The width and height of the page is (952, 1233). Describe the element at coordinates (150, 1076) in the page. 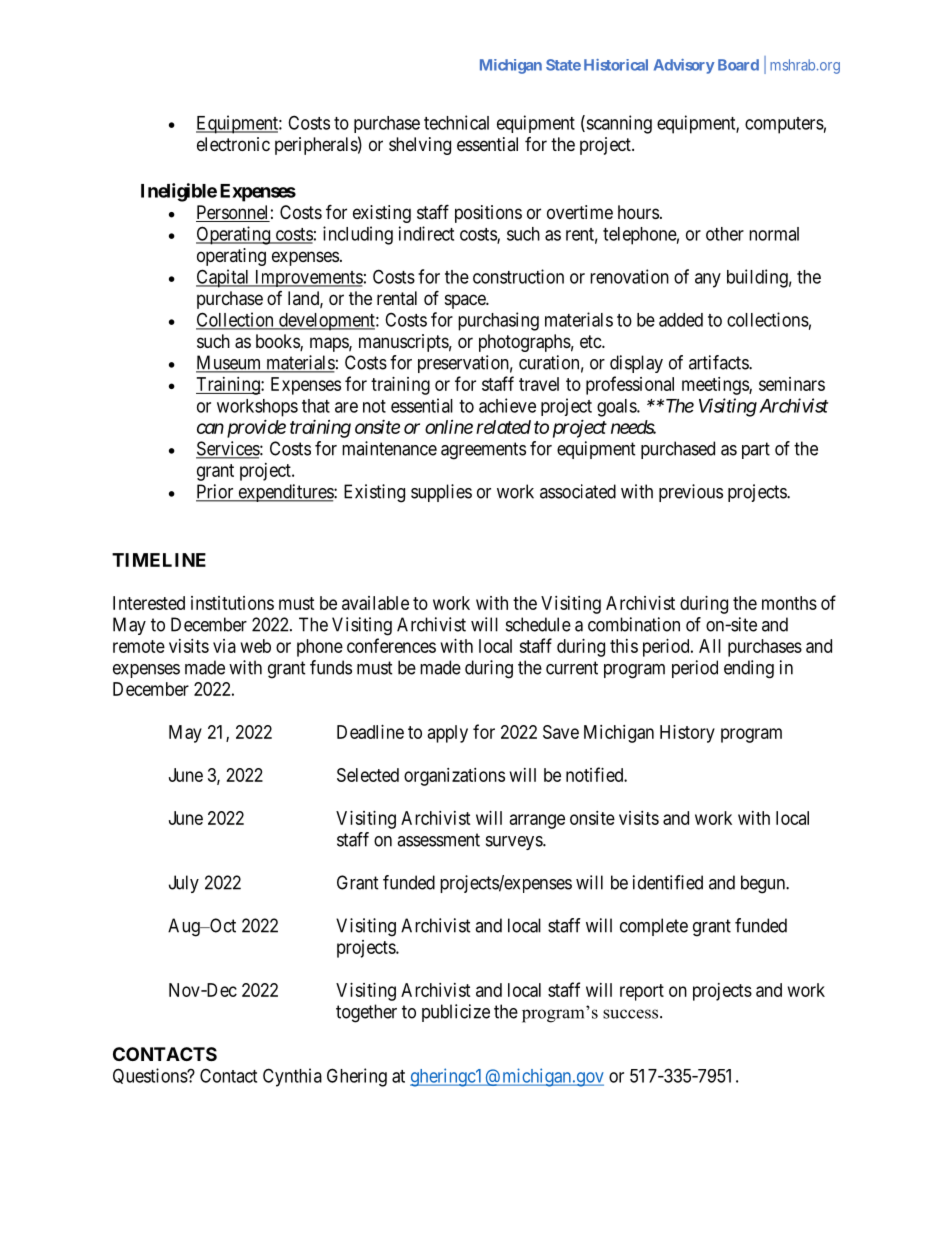

I see `Questions` at that location.
